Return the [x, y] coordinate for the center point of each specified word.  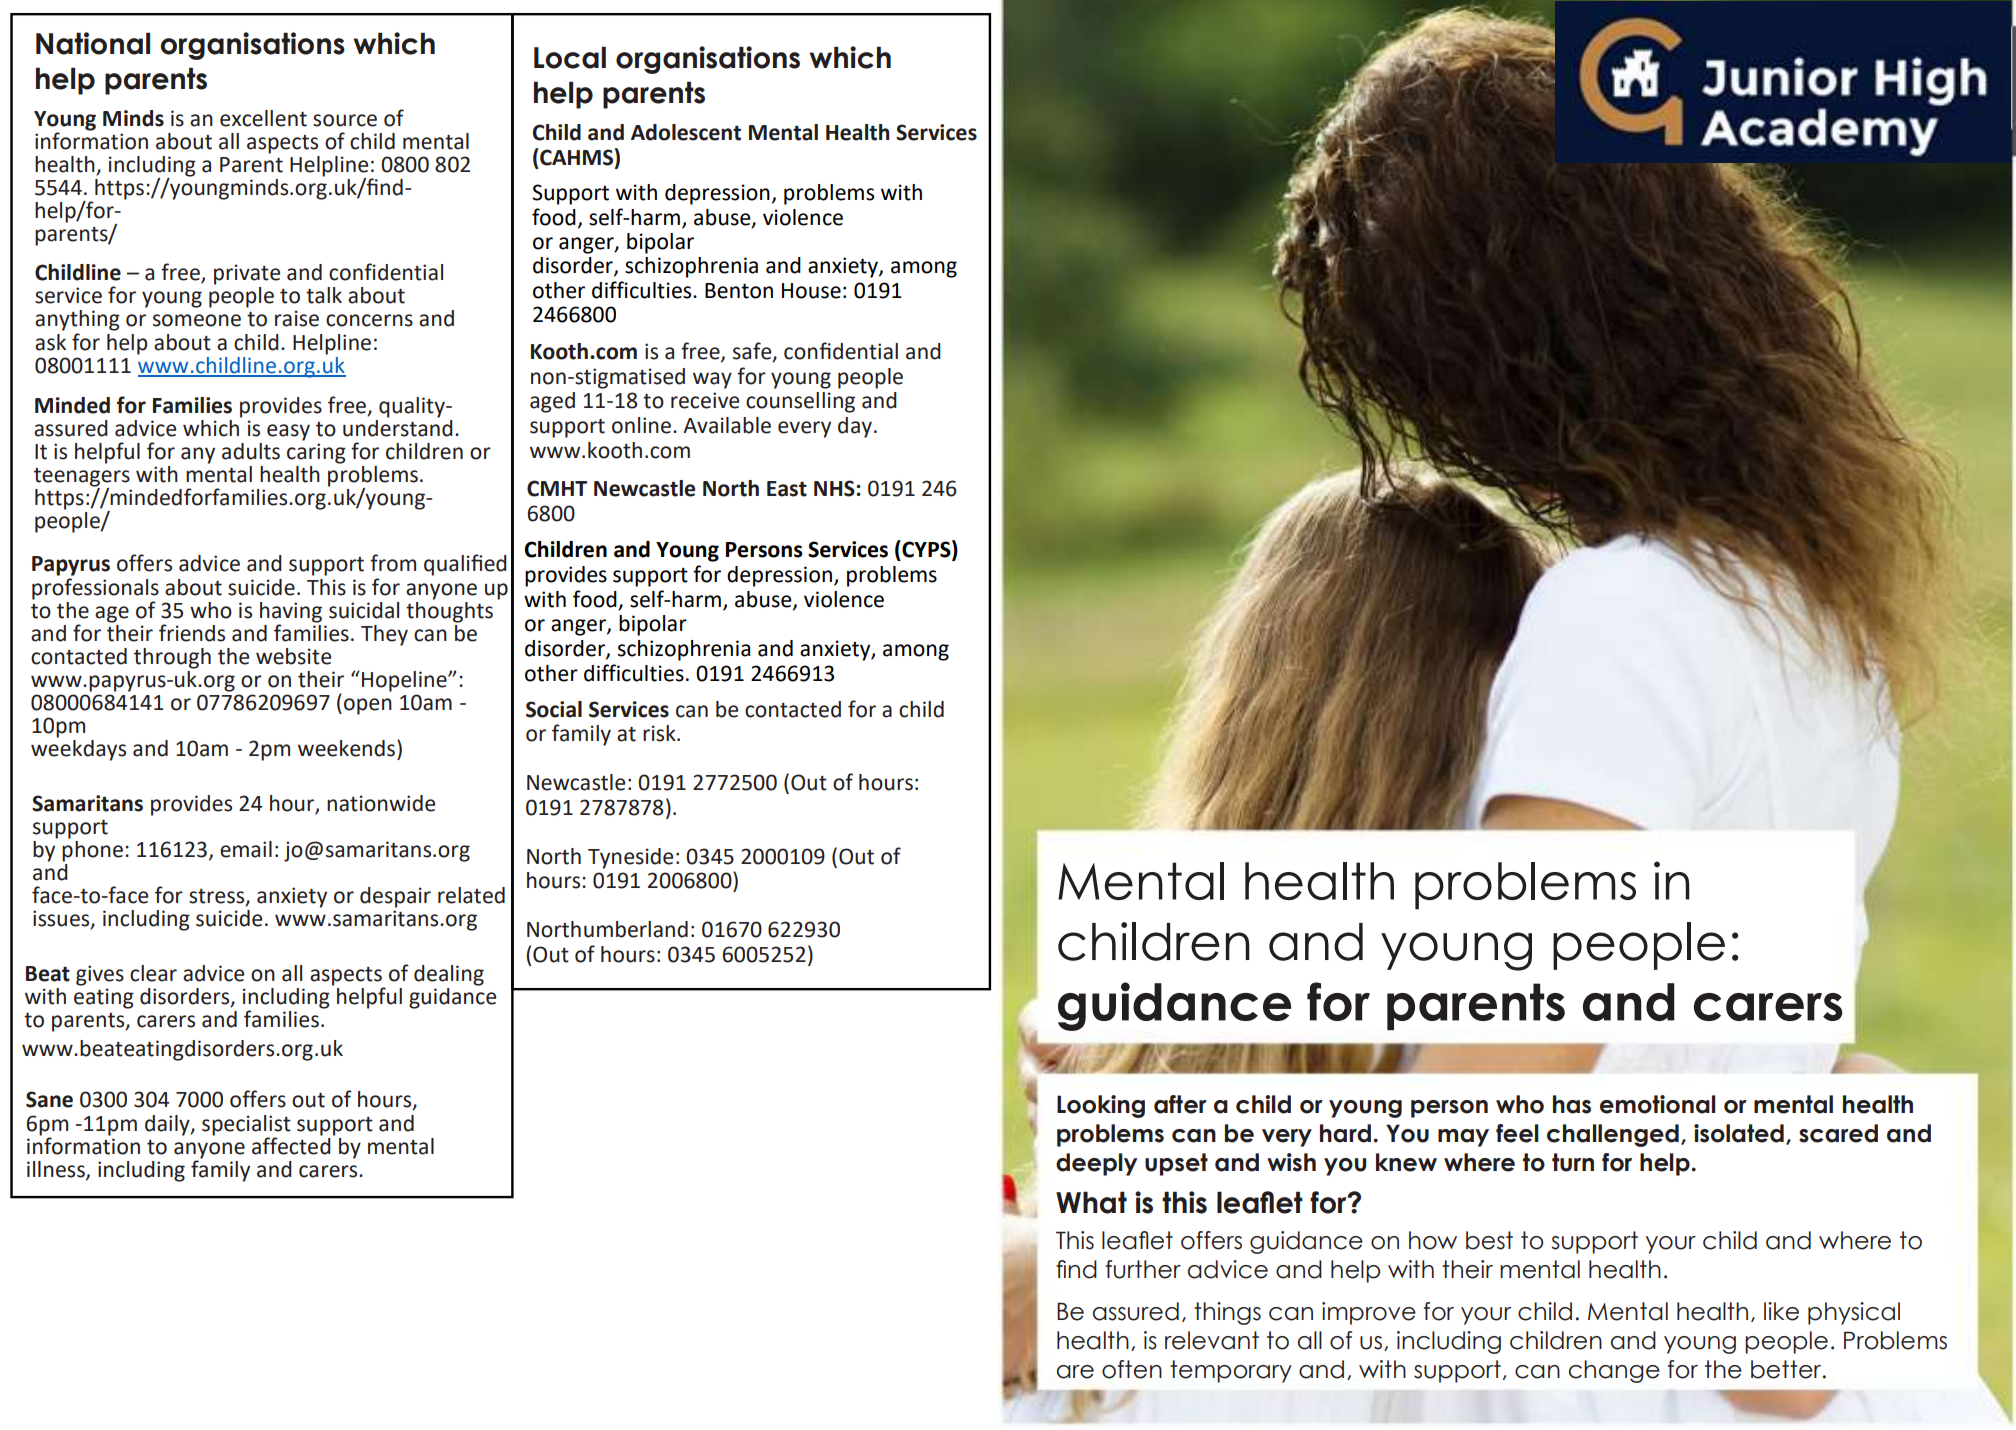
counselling [800, 402]
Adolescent [686, 132]
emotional [1658, 1104]
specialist [246, 1125]
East [787, 489]
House [811, 291]
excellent [263, 118]
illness [57, 1170]
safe [753, 352]
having [291, 613]
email [246, 849]
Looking [1101, 1106]
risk [660, 733]
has [1572, 1104]
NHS [834, 488]
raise [297, 318]
